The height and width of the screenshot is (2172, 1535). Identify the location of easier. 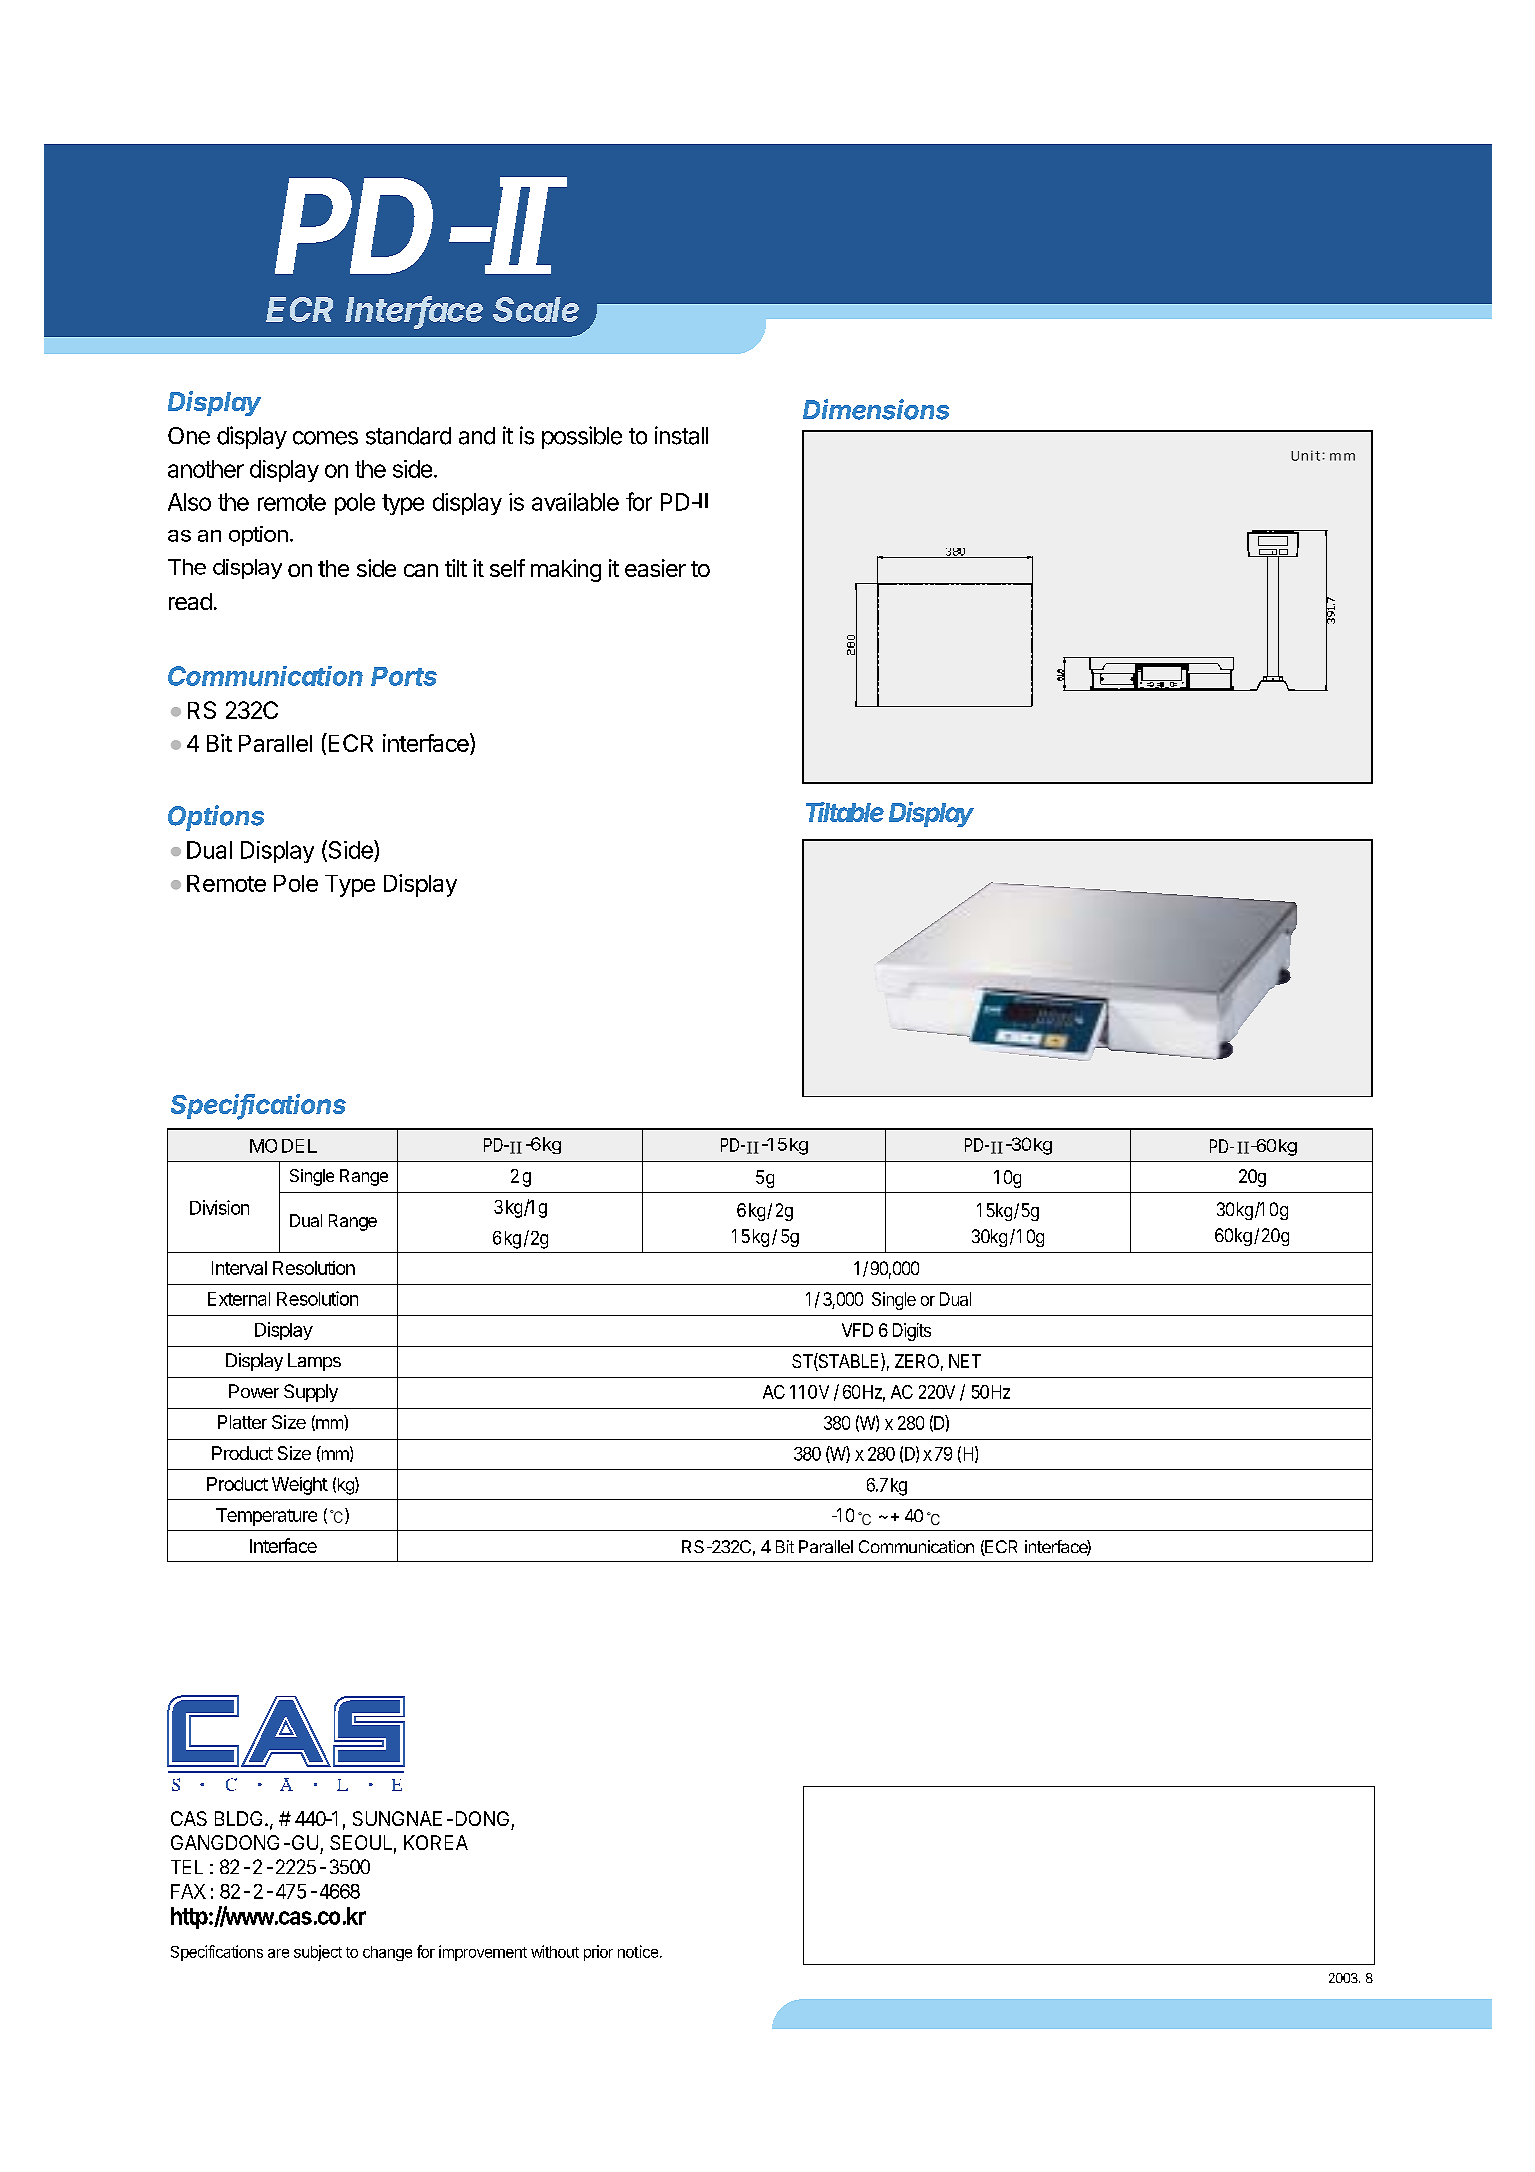
(655, 568).
